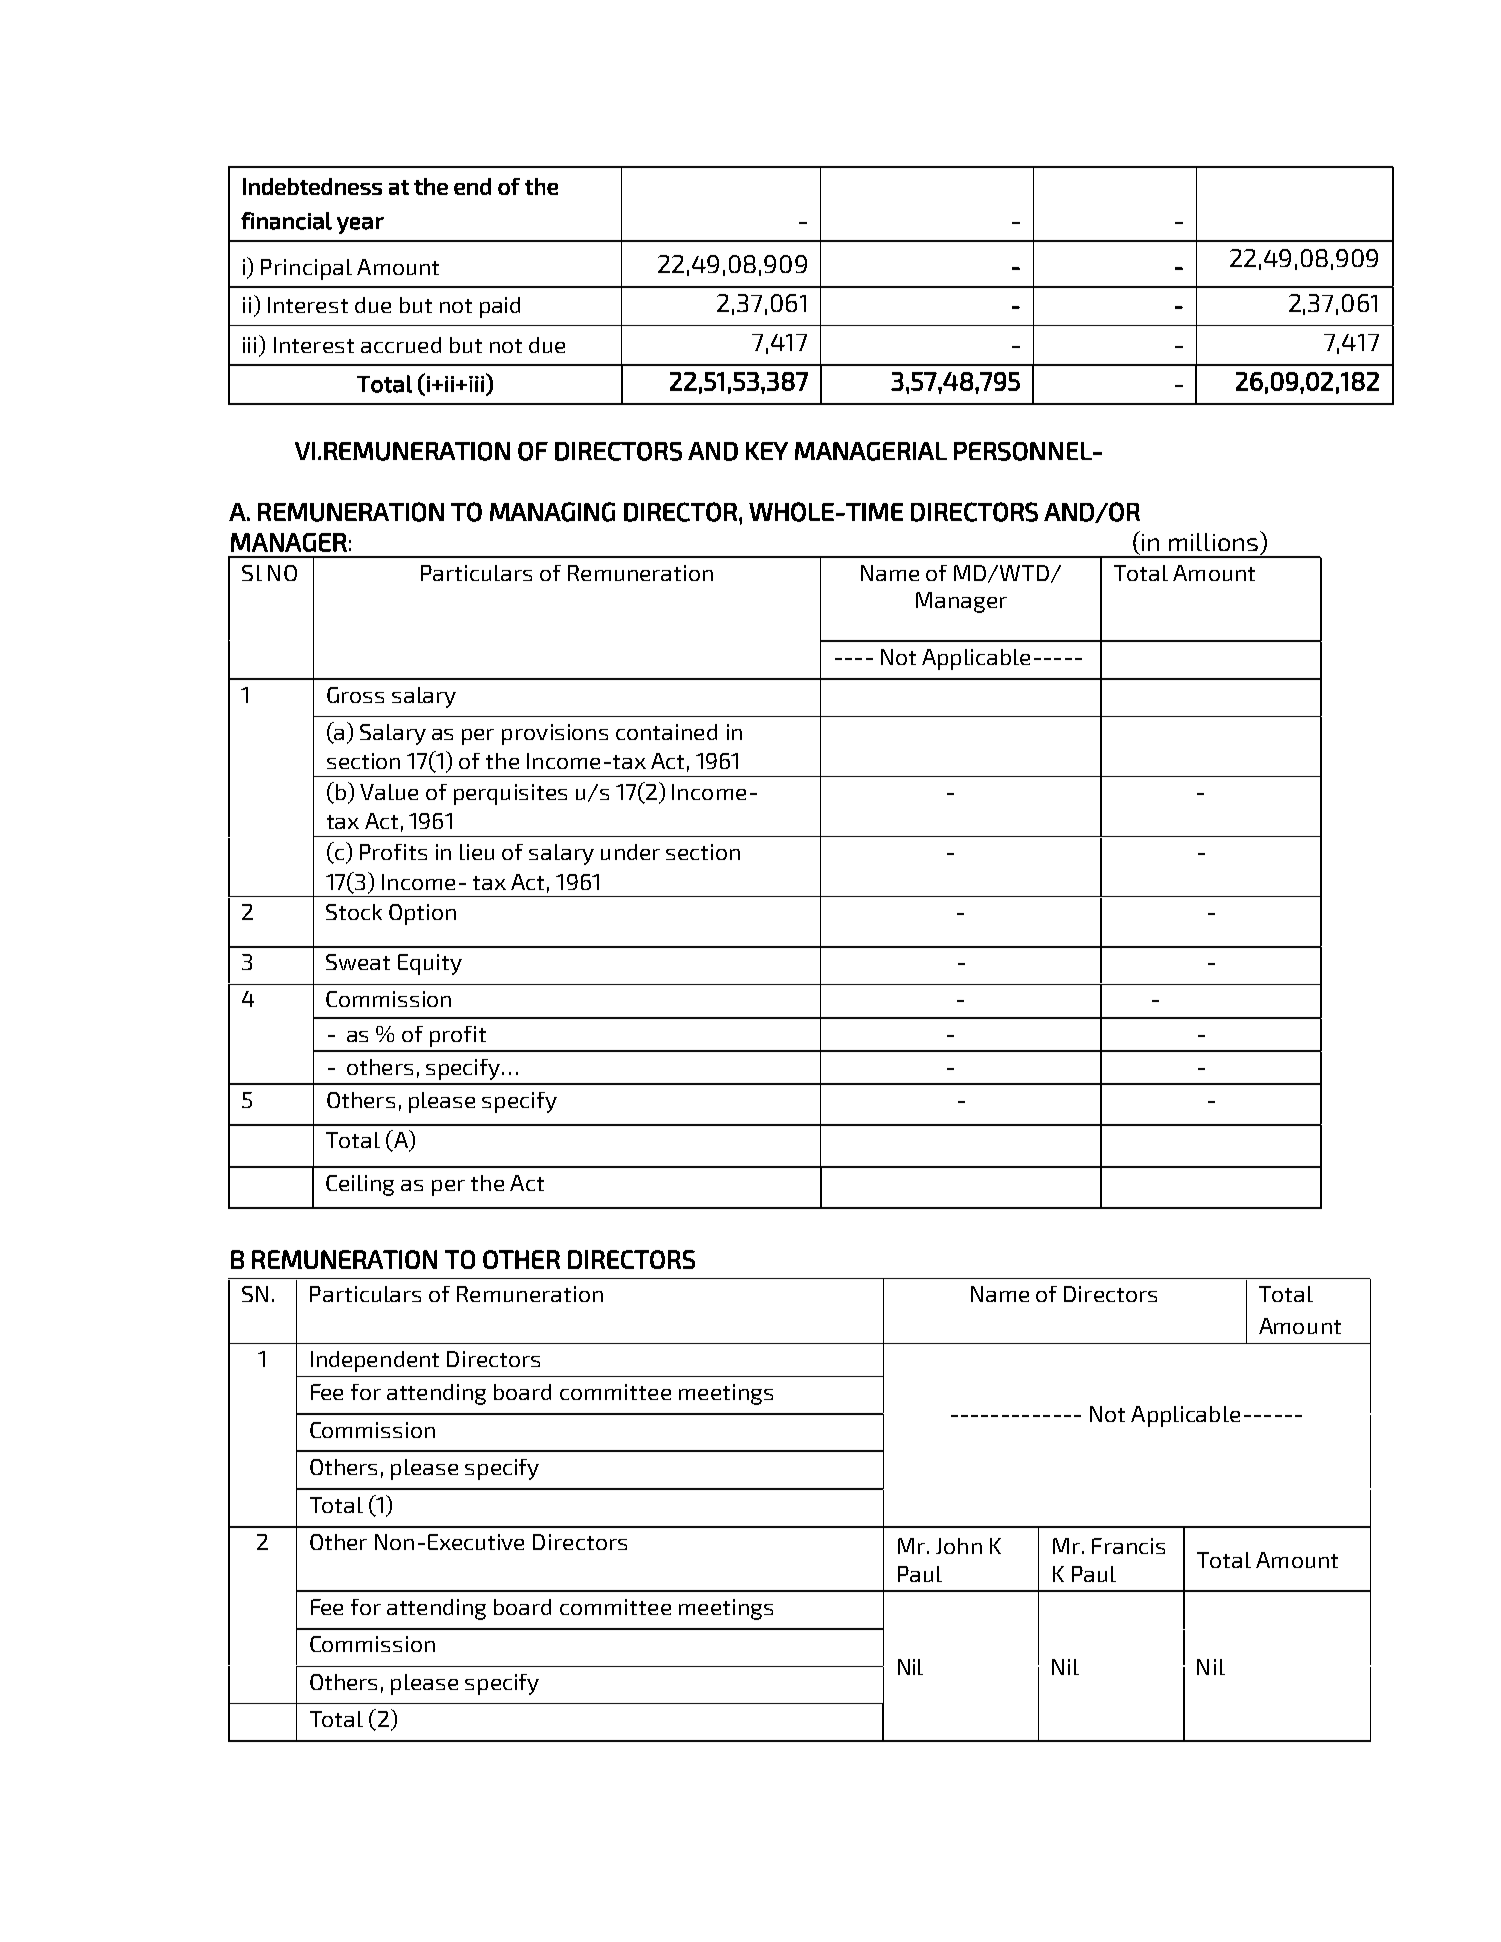 The width and height of the screenshot is (1501, 1942). Describe the element at coordinates (500, 307) in the screenshot. I see `paid` at that location.
